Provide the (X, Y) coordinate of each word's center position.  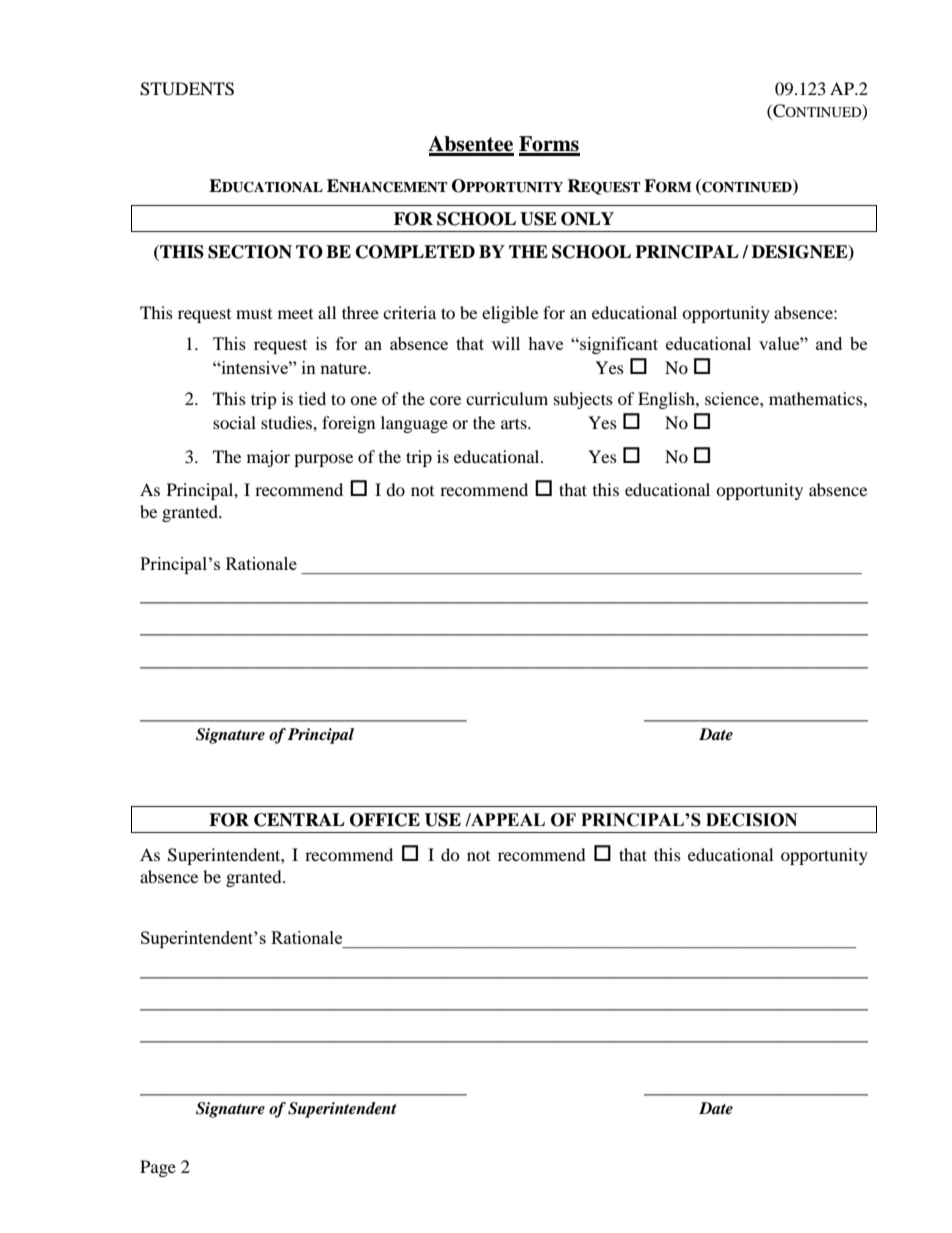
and (829, 343)
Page (158, 1168)
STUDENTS (187, 89)
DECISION (751, 820)
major (268, 458)
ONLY (587, 219)
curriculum (507, 398)
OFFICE (385, 820)
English (667, 400)
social (234, 422)
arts (515, 423)
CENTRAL (299, 820)
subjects (583, 400)
